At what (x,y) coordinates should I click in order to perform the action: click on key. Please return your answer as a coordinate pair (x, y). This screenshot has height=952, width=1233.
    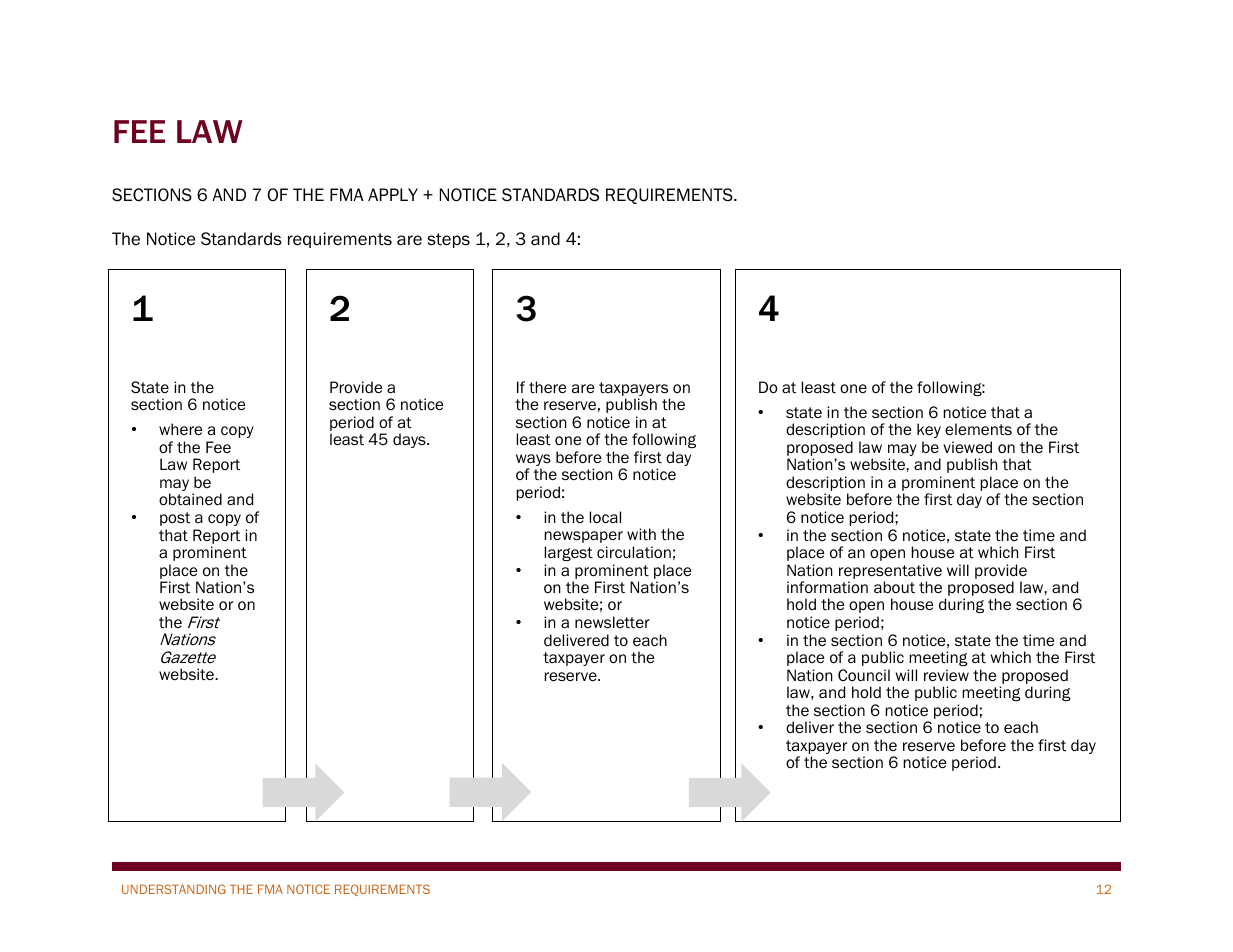
    Looking at the image, I should click on (929, 430).
